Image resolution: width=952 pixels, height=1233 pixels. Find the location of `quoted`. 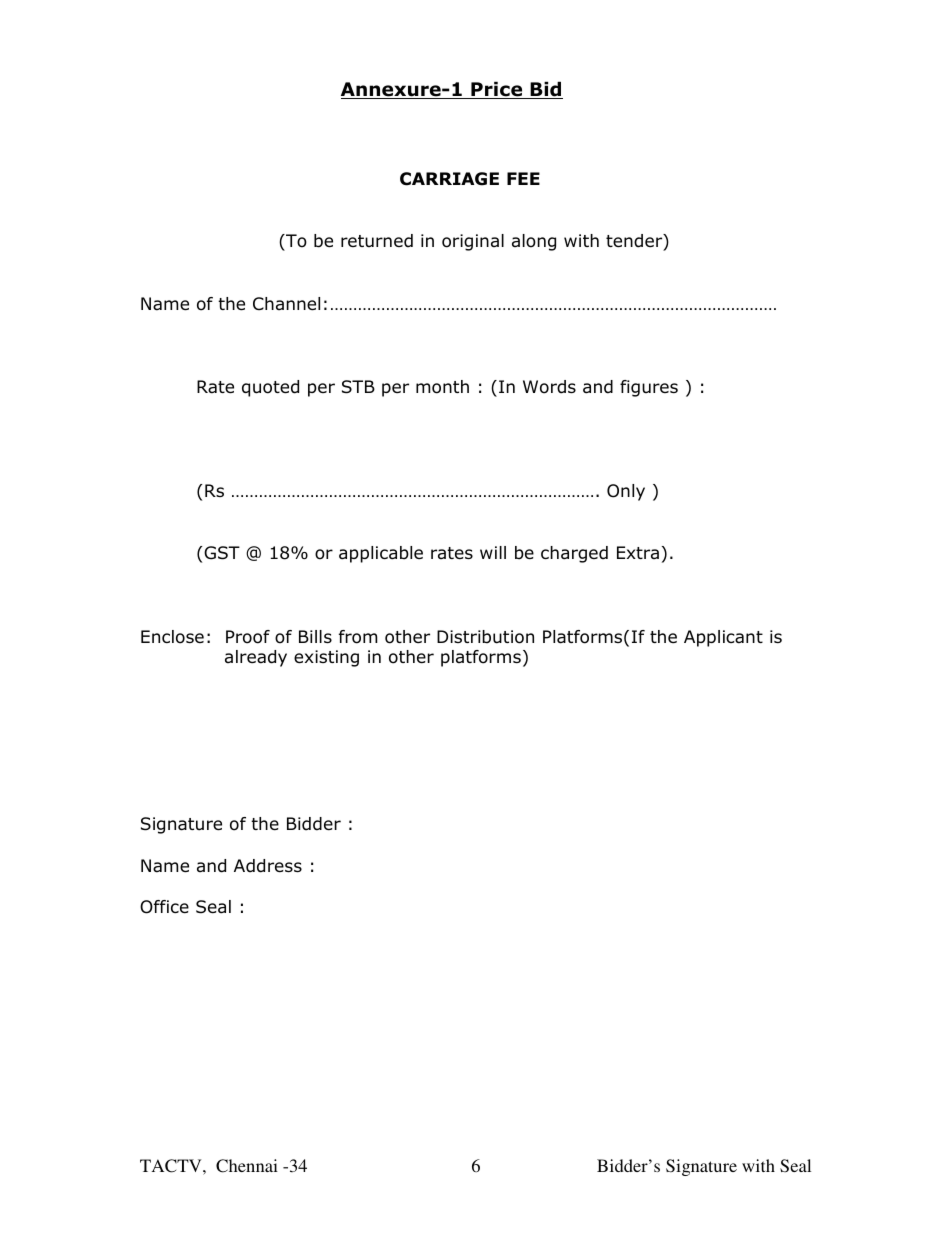

quoted is located at coordinates (270, 388).
